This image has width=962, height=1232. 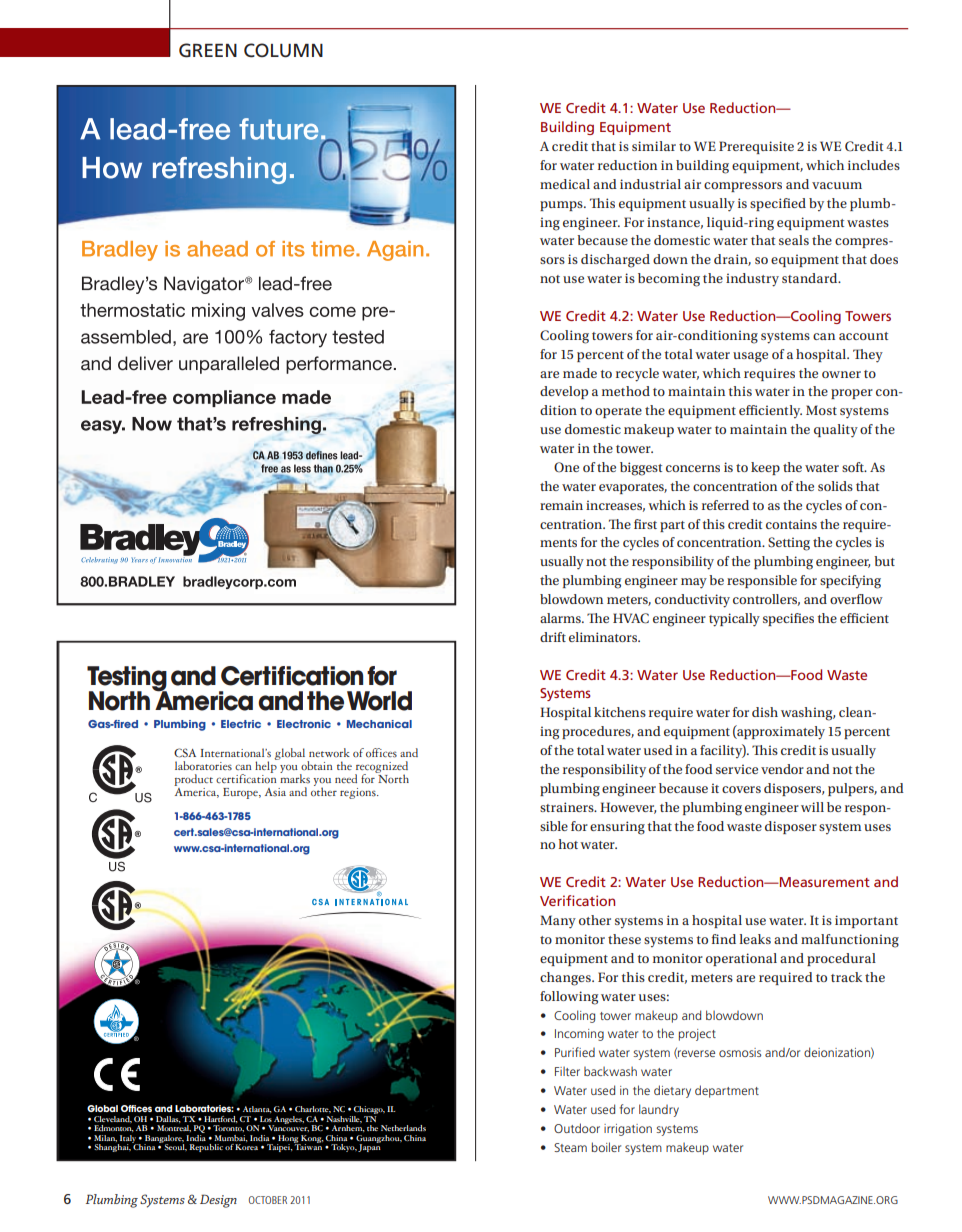 I want to click on Testing, so click(x=127, y=680).
